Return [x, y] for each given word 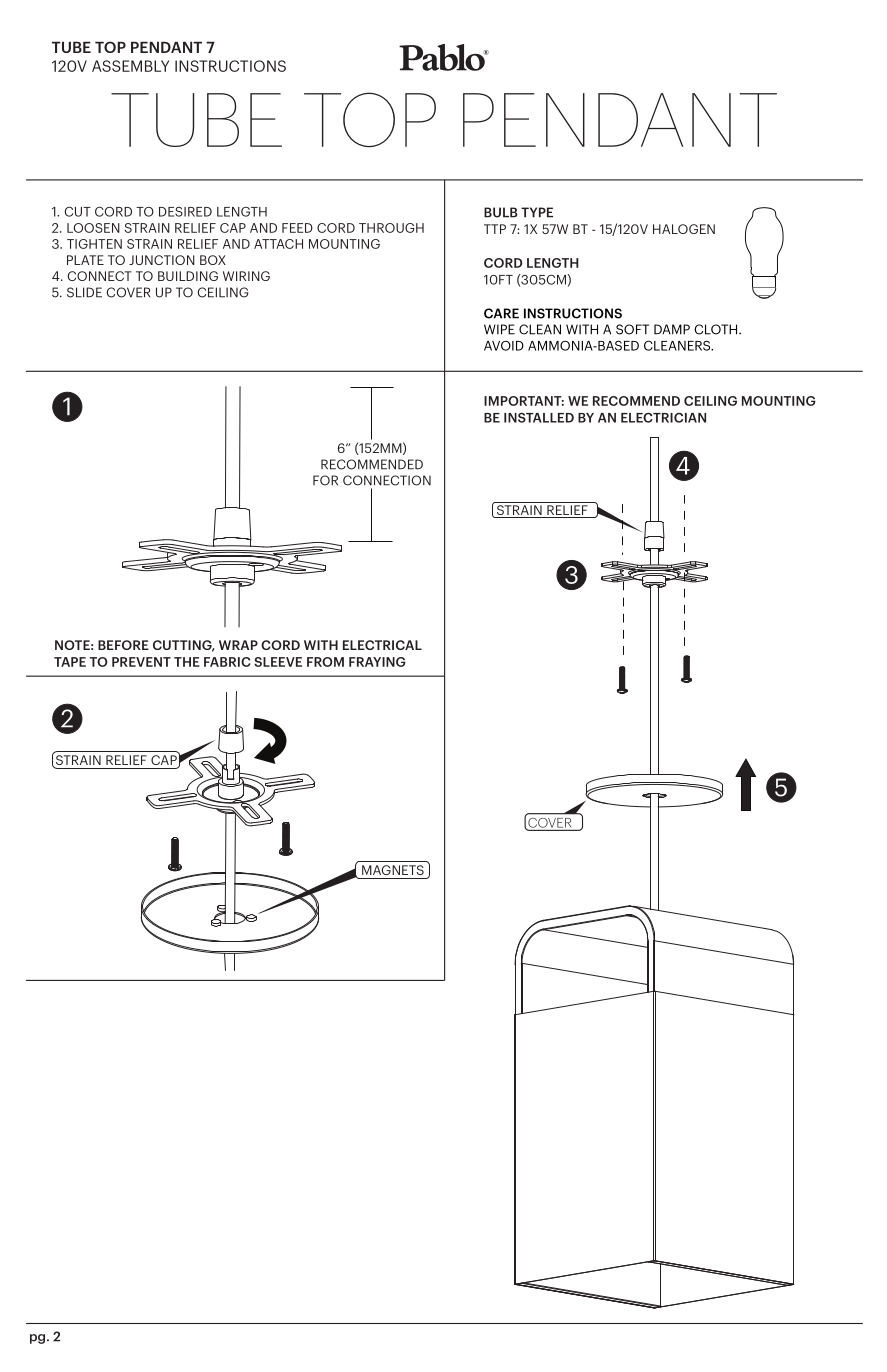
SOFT [632, 329]
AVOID [504, 346]
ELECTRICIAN [663, 417]
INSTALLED [539, 418]
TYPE [537, 212]
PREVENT [141, 662]
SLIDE [84, 292]
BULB [501, 212]
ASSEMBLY [130, 66]
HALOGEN [684, 229]
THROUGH [391, 228]
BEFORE [123, 645]
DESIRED [185, 212]
